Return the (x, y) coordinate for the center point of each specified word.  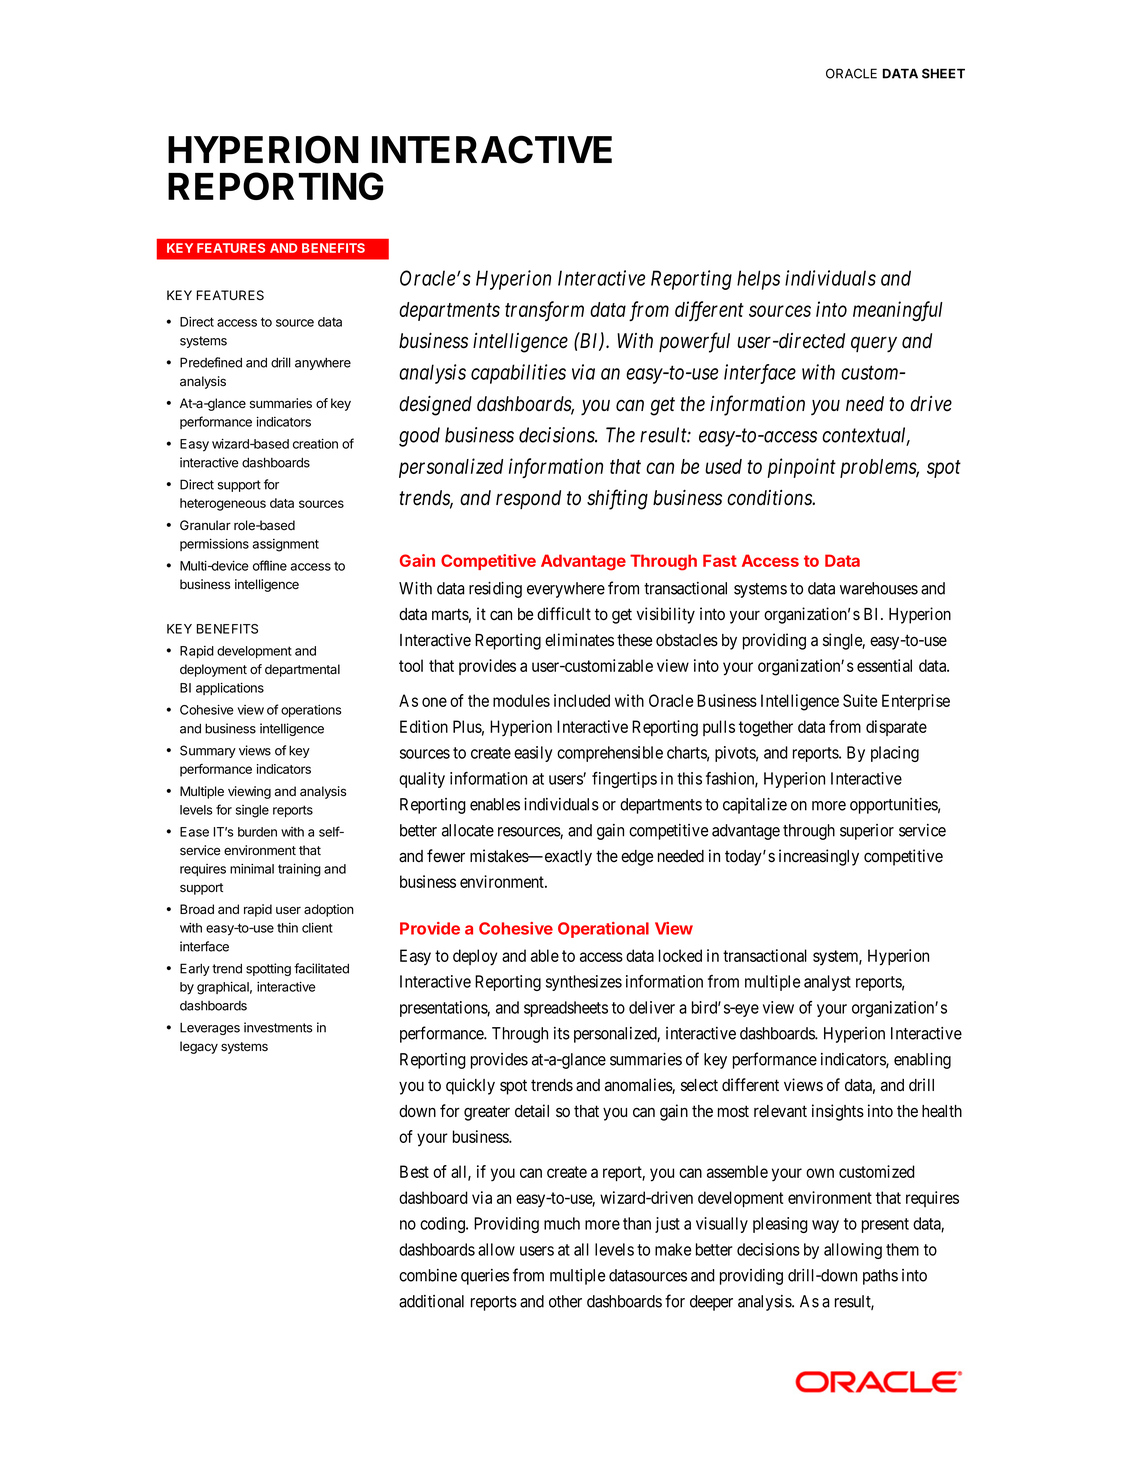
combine (428, 1275)
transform (544, 311)
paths (880, 1277)
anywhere (323, 364)
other (565, 1301)
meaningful (898, 311)
